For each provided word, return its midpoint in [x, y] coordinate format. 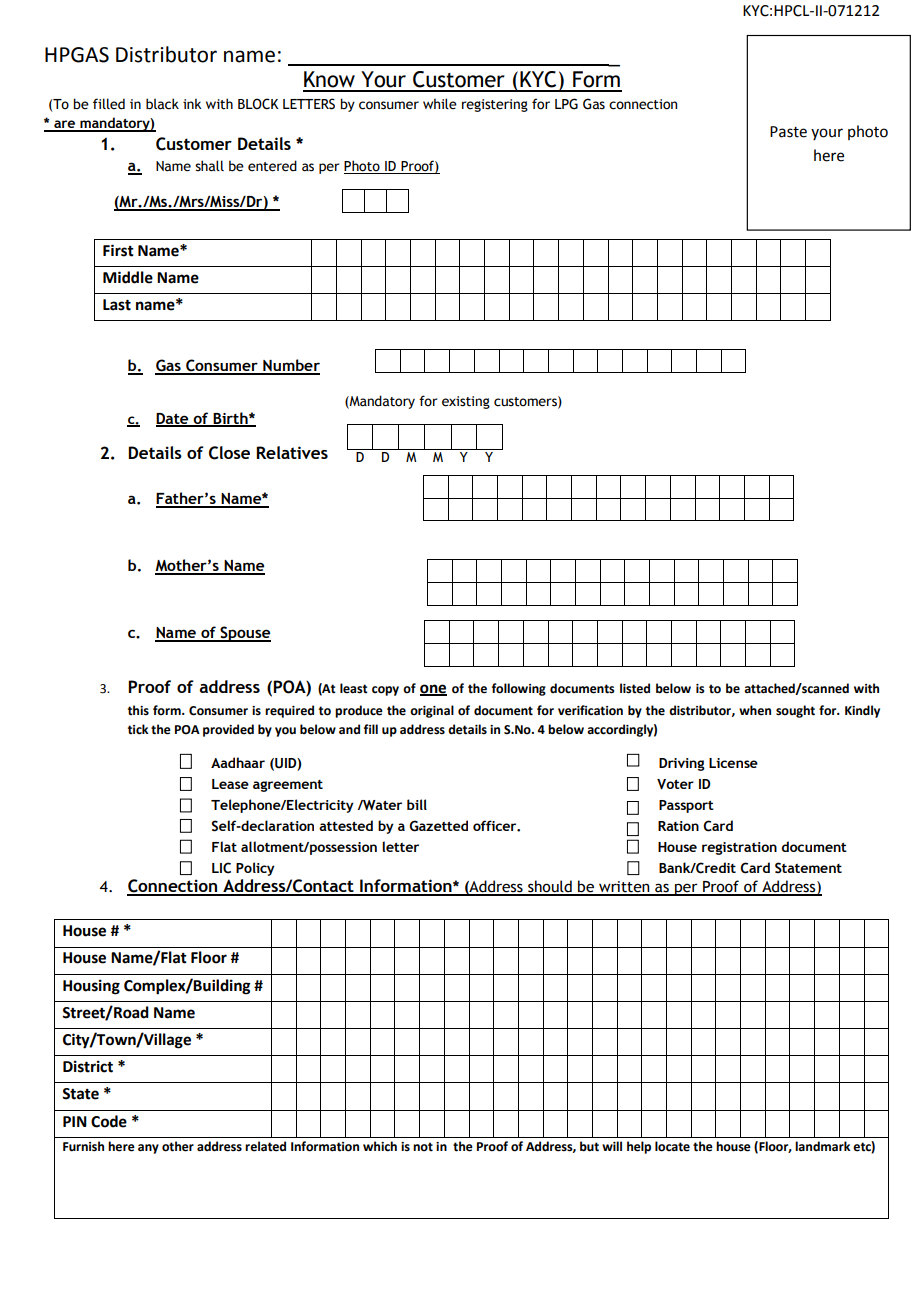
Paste [788, 132]
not [423, 1147]
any [148, 1149]
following [519, 689]
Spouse [244, 634]
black [162, 104]
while [440, 104]
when [755, 710]
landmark [822, 1146]
